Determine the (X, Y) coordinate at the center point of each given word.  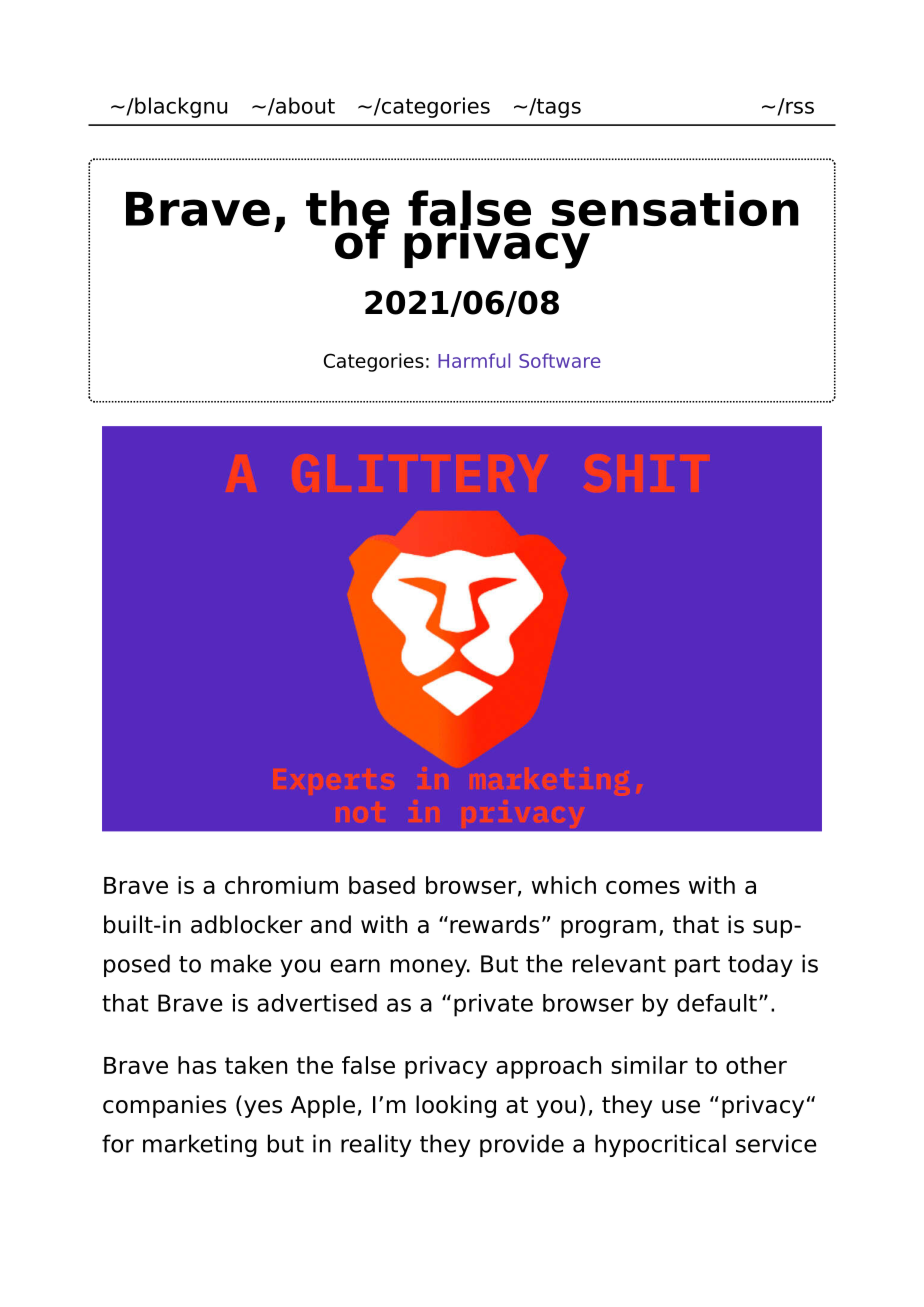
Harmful (474, 360)
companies (164, 1106)
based (382, 885)
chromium (281, 885)
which (564, 885)
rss (800, 107)
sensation (675, 208)
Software (560, 360)
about (304, 105)
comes (643, 887)
